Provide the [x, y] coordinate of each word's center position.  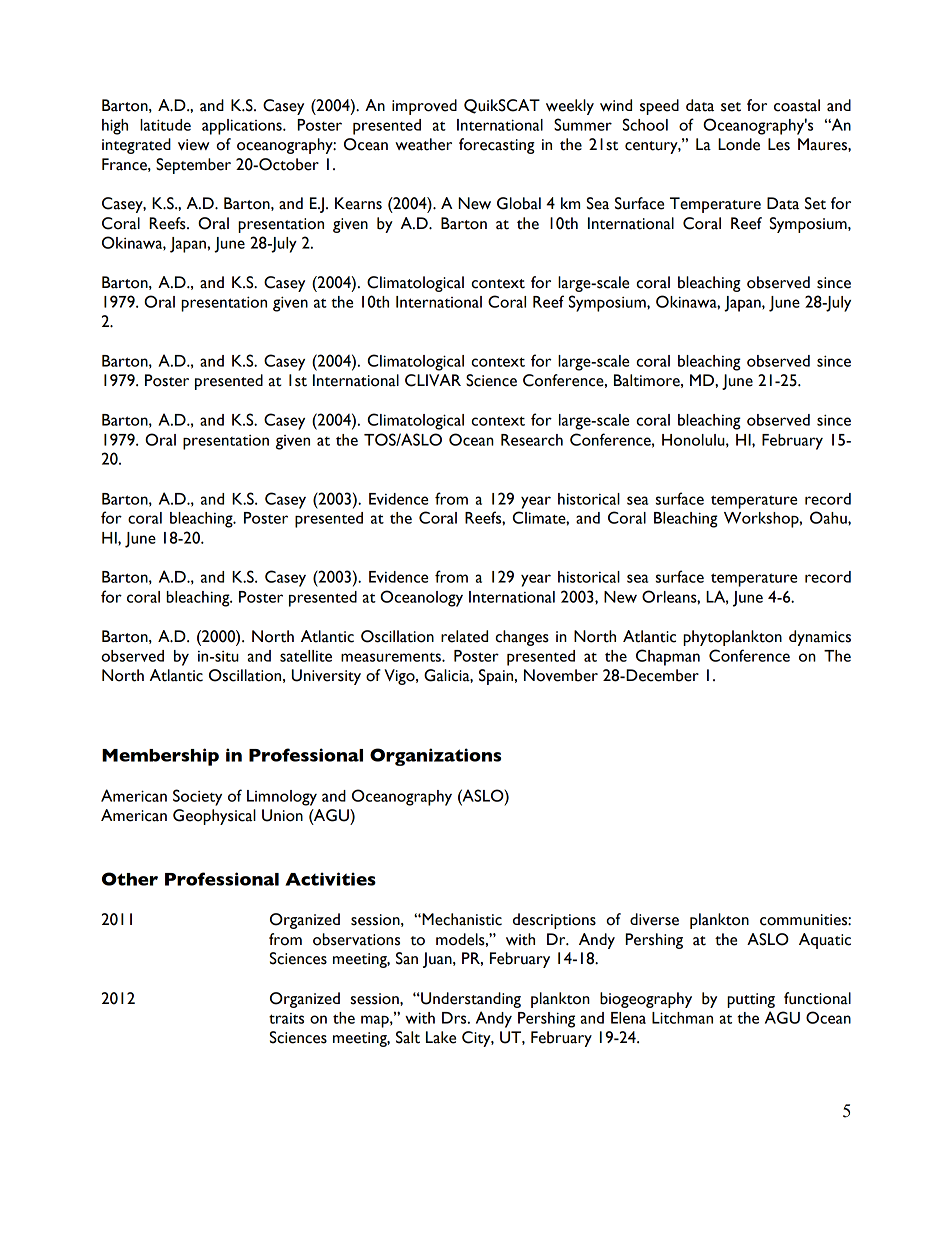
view [193, 145]
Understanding [470, 1000]
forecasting [497, 146]
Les [779, 144]
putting [751, 1000]
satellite [306, 656]
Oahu [829, 517]
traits [286, 1018]
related [464, 636]
